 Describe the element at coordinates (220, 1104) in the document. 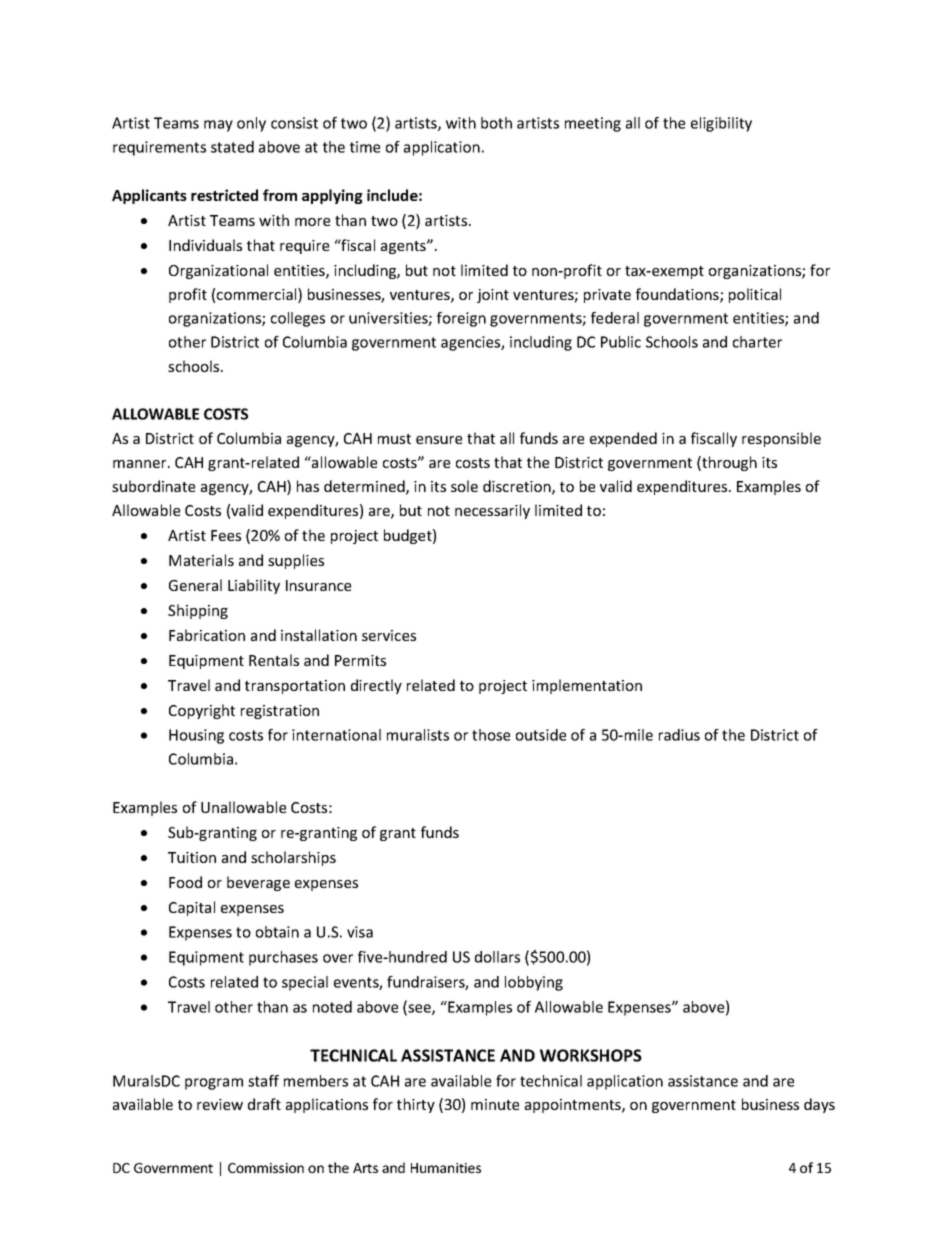

I see `review` at that location.
